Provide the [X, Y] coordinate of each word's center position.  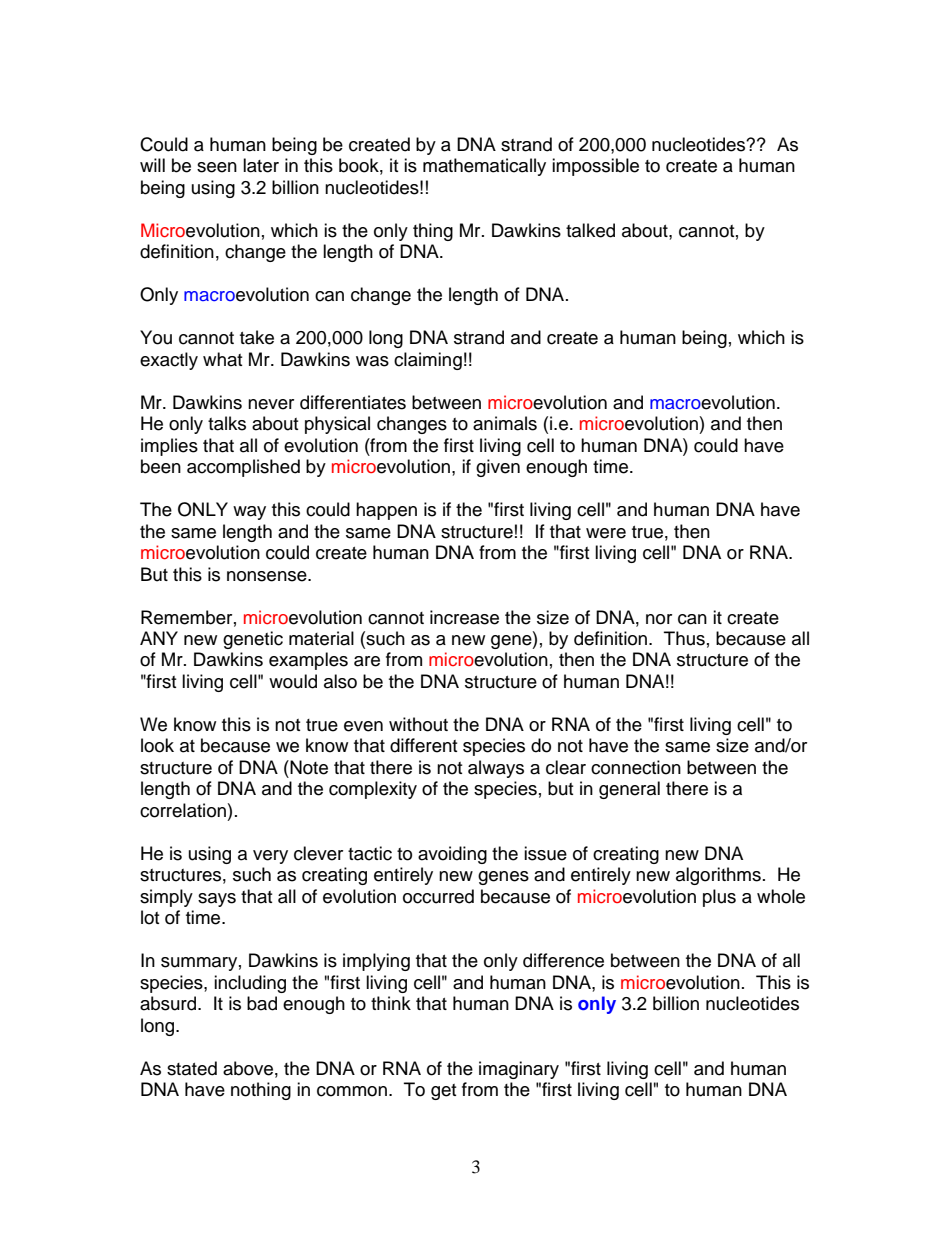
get [443, 1092]
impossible [595, 167]
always [496, 769]
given [498, 468]
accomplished [243, 468]
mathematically [484, 167]
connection [636, 767]
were [606, 533]
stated [192, 1068]
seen [217, 167]
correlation [183, 810]
